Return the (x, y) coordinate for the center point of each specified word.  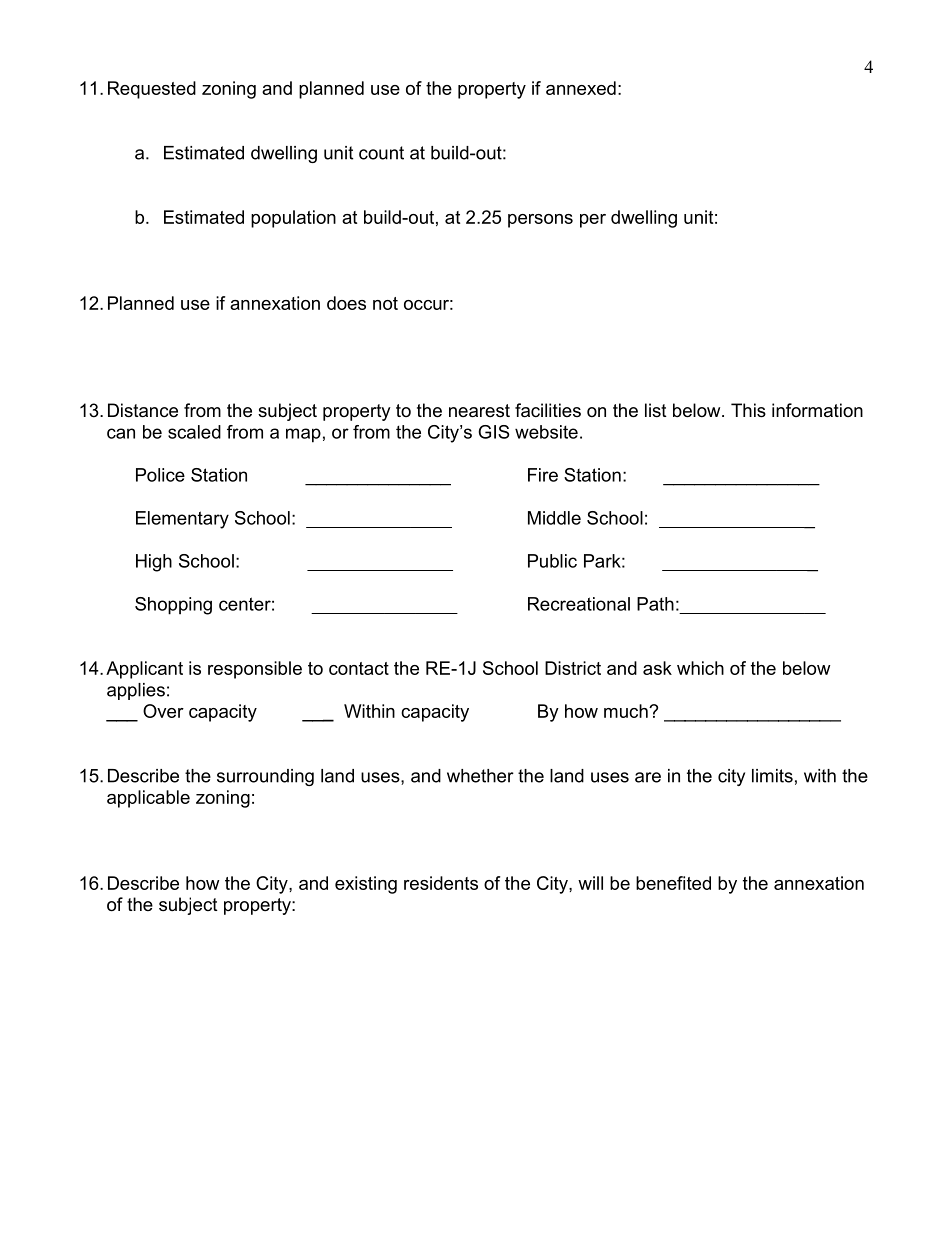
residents (441, 883)
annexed (581, 88)
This (748, 410)
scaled (194, 432)
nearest (479, 411)
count (381, 153)
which (700, 668)
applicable (148, 799)
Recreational (579, 604)
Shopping (173, 606)
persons (540, 221)
